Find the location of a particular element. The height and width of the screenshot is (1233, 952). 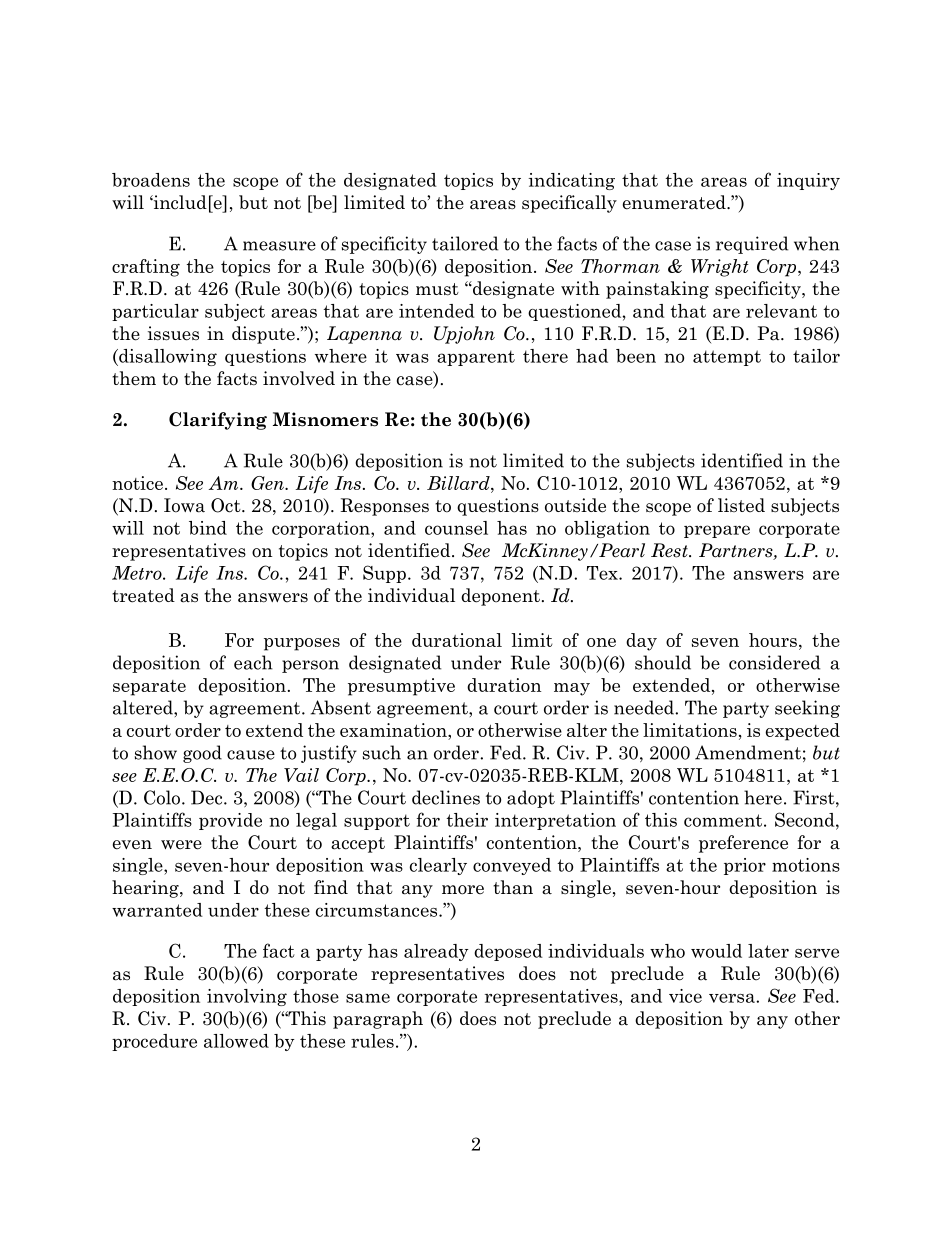

enumerated is located at coordinates (675, 202).
